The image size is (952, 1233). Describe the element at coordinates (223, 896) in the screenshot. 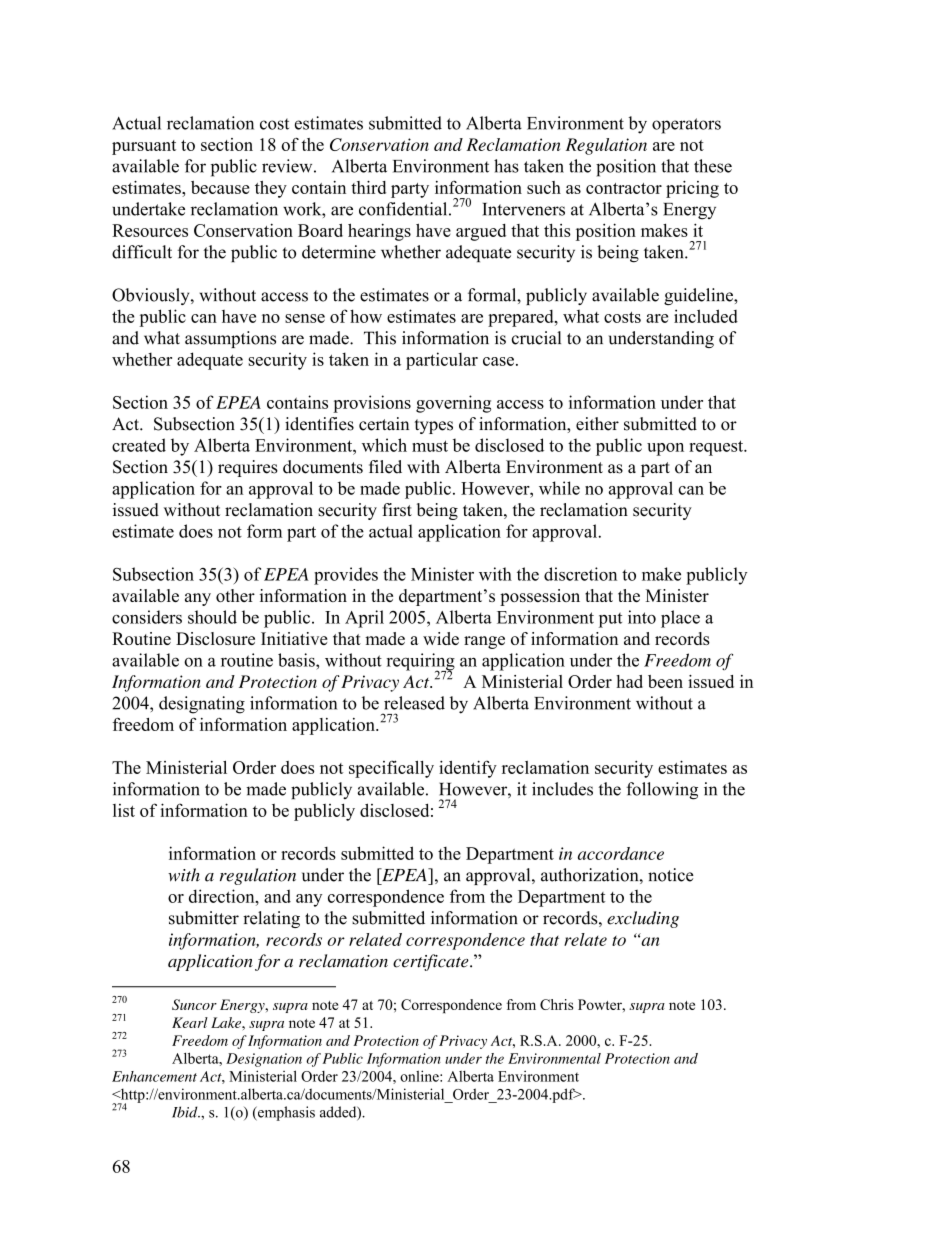

I see `direction` at that location.
